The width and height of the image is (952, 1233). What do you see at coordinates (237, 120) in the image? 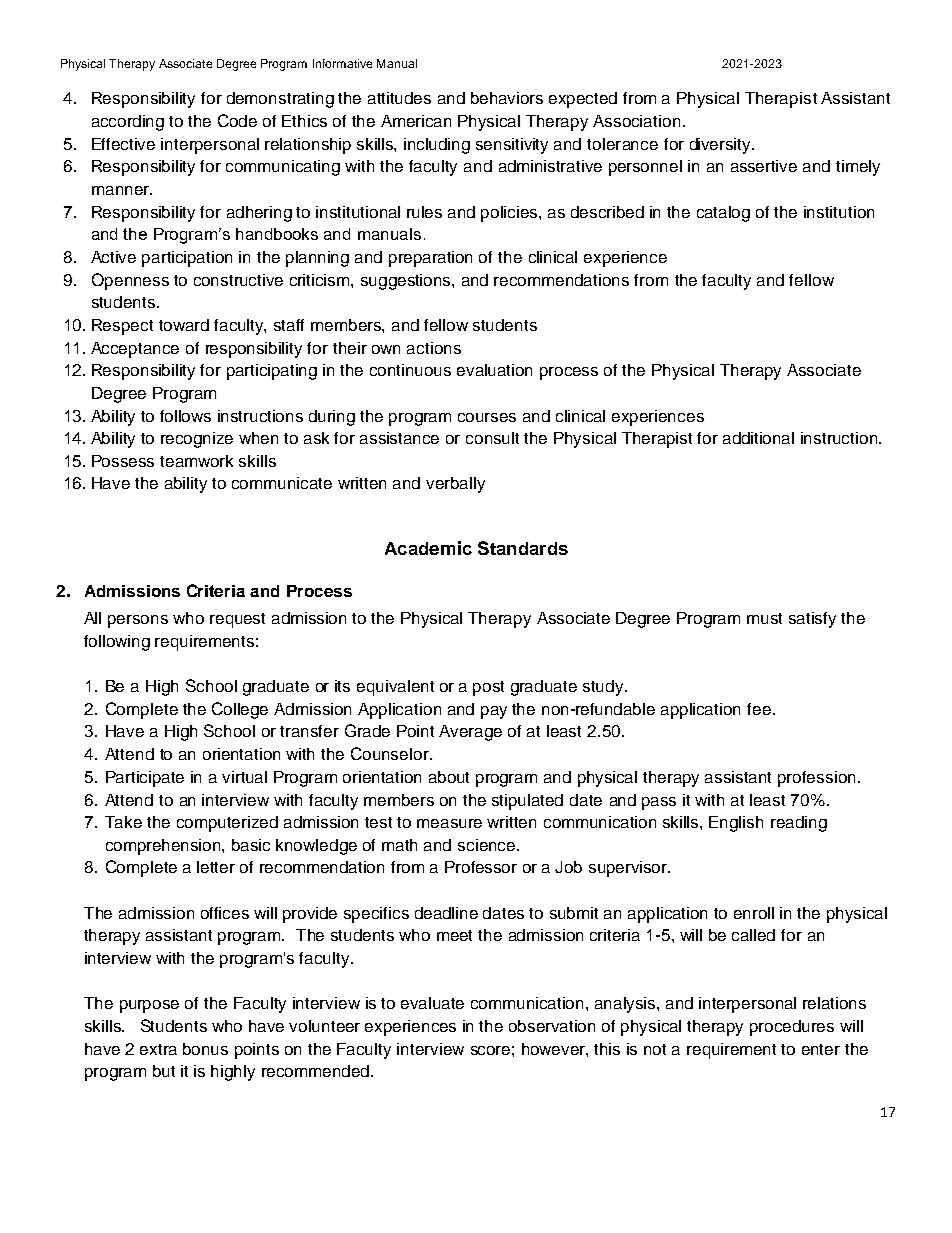
I see `Code` at bounding box center [237, 120].
